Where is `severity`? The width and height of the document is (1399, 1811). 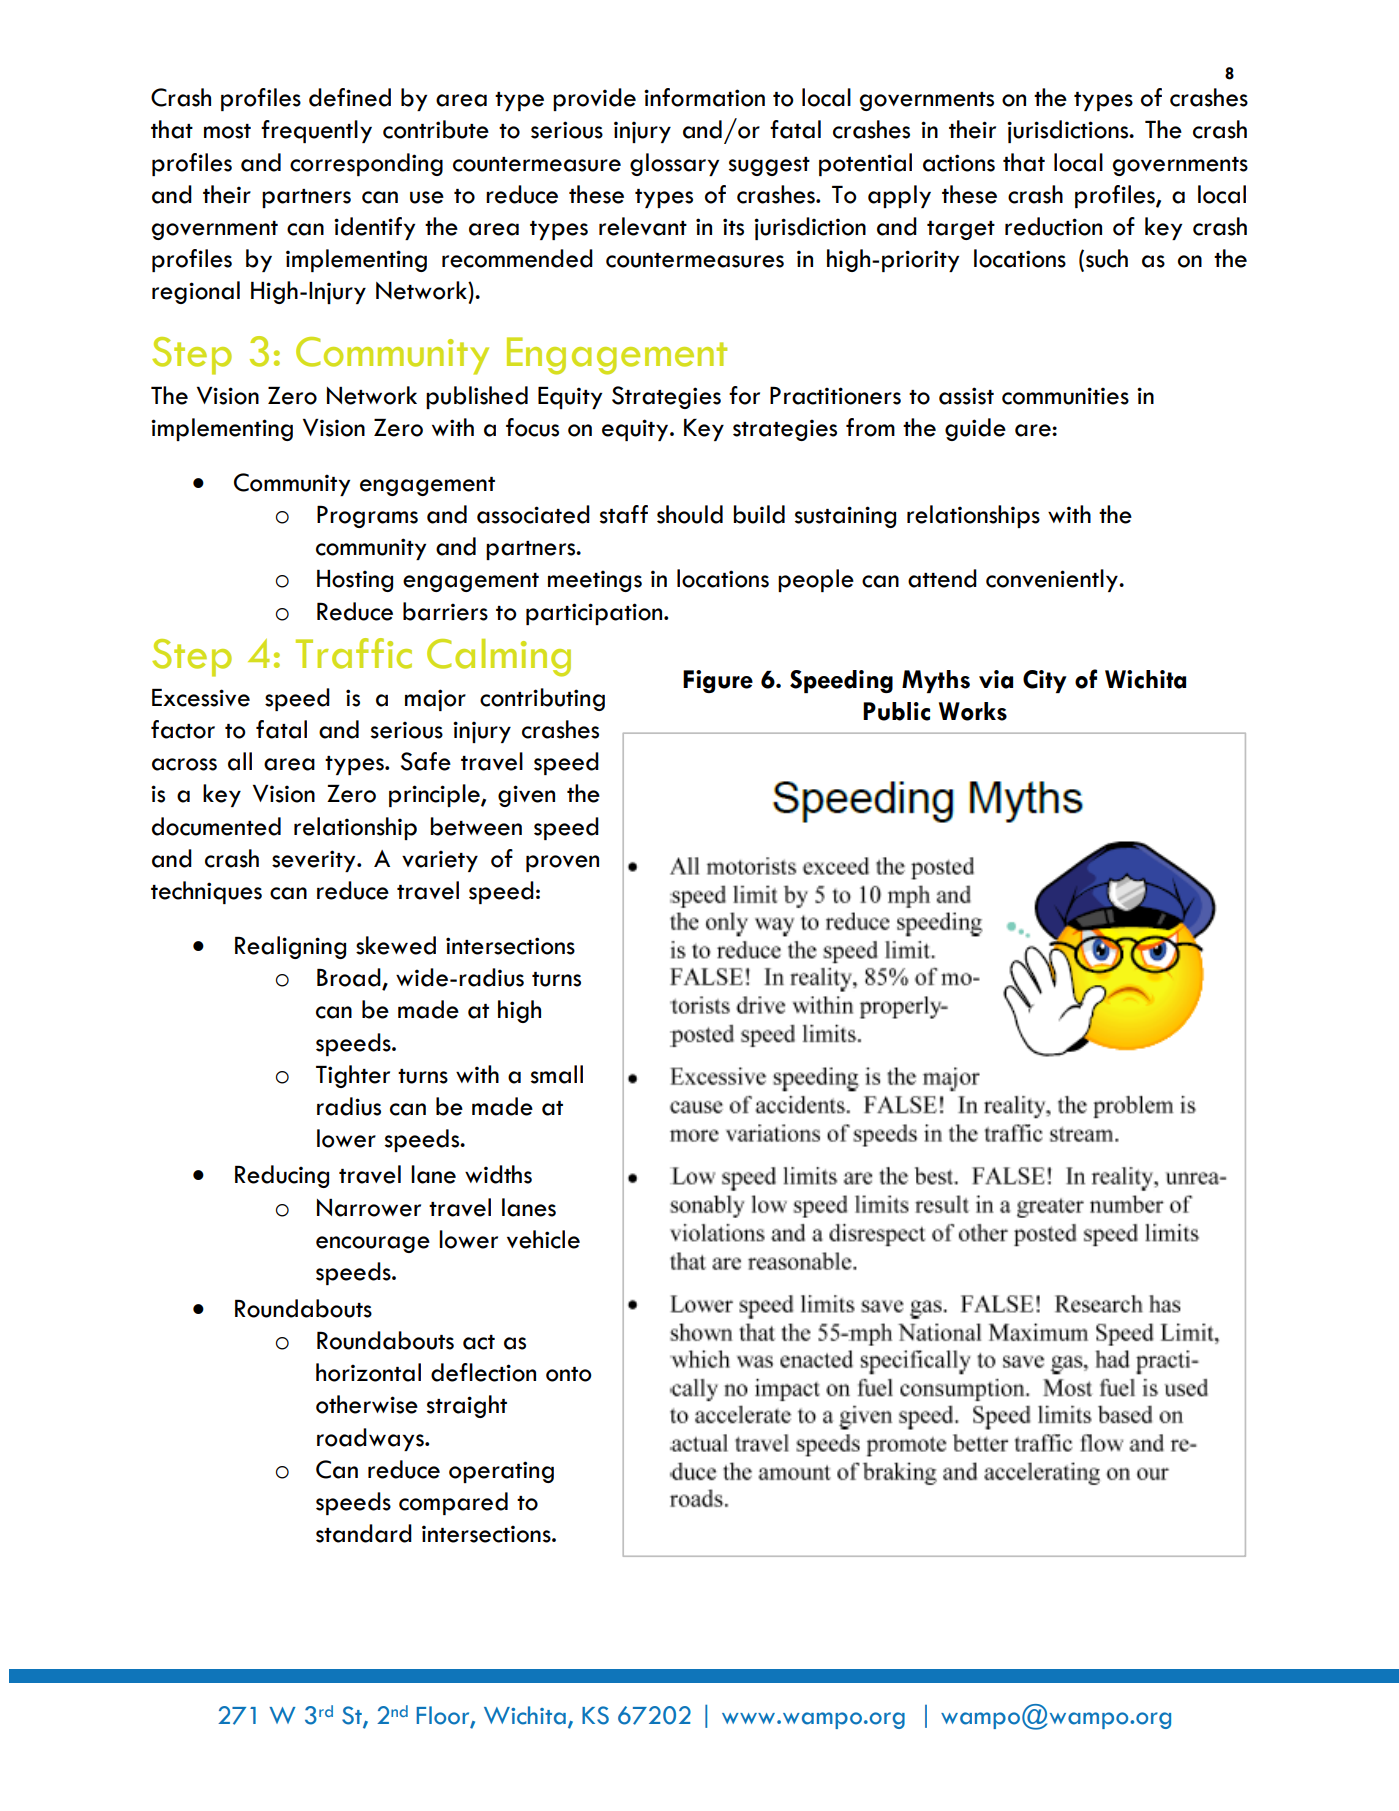 severity is located at coordinates (315, 861).
